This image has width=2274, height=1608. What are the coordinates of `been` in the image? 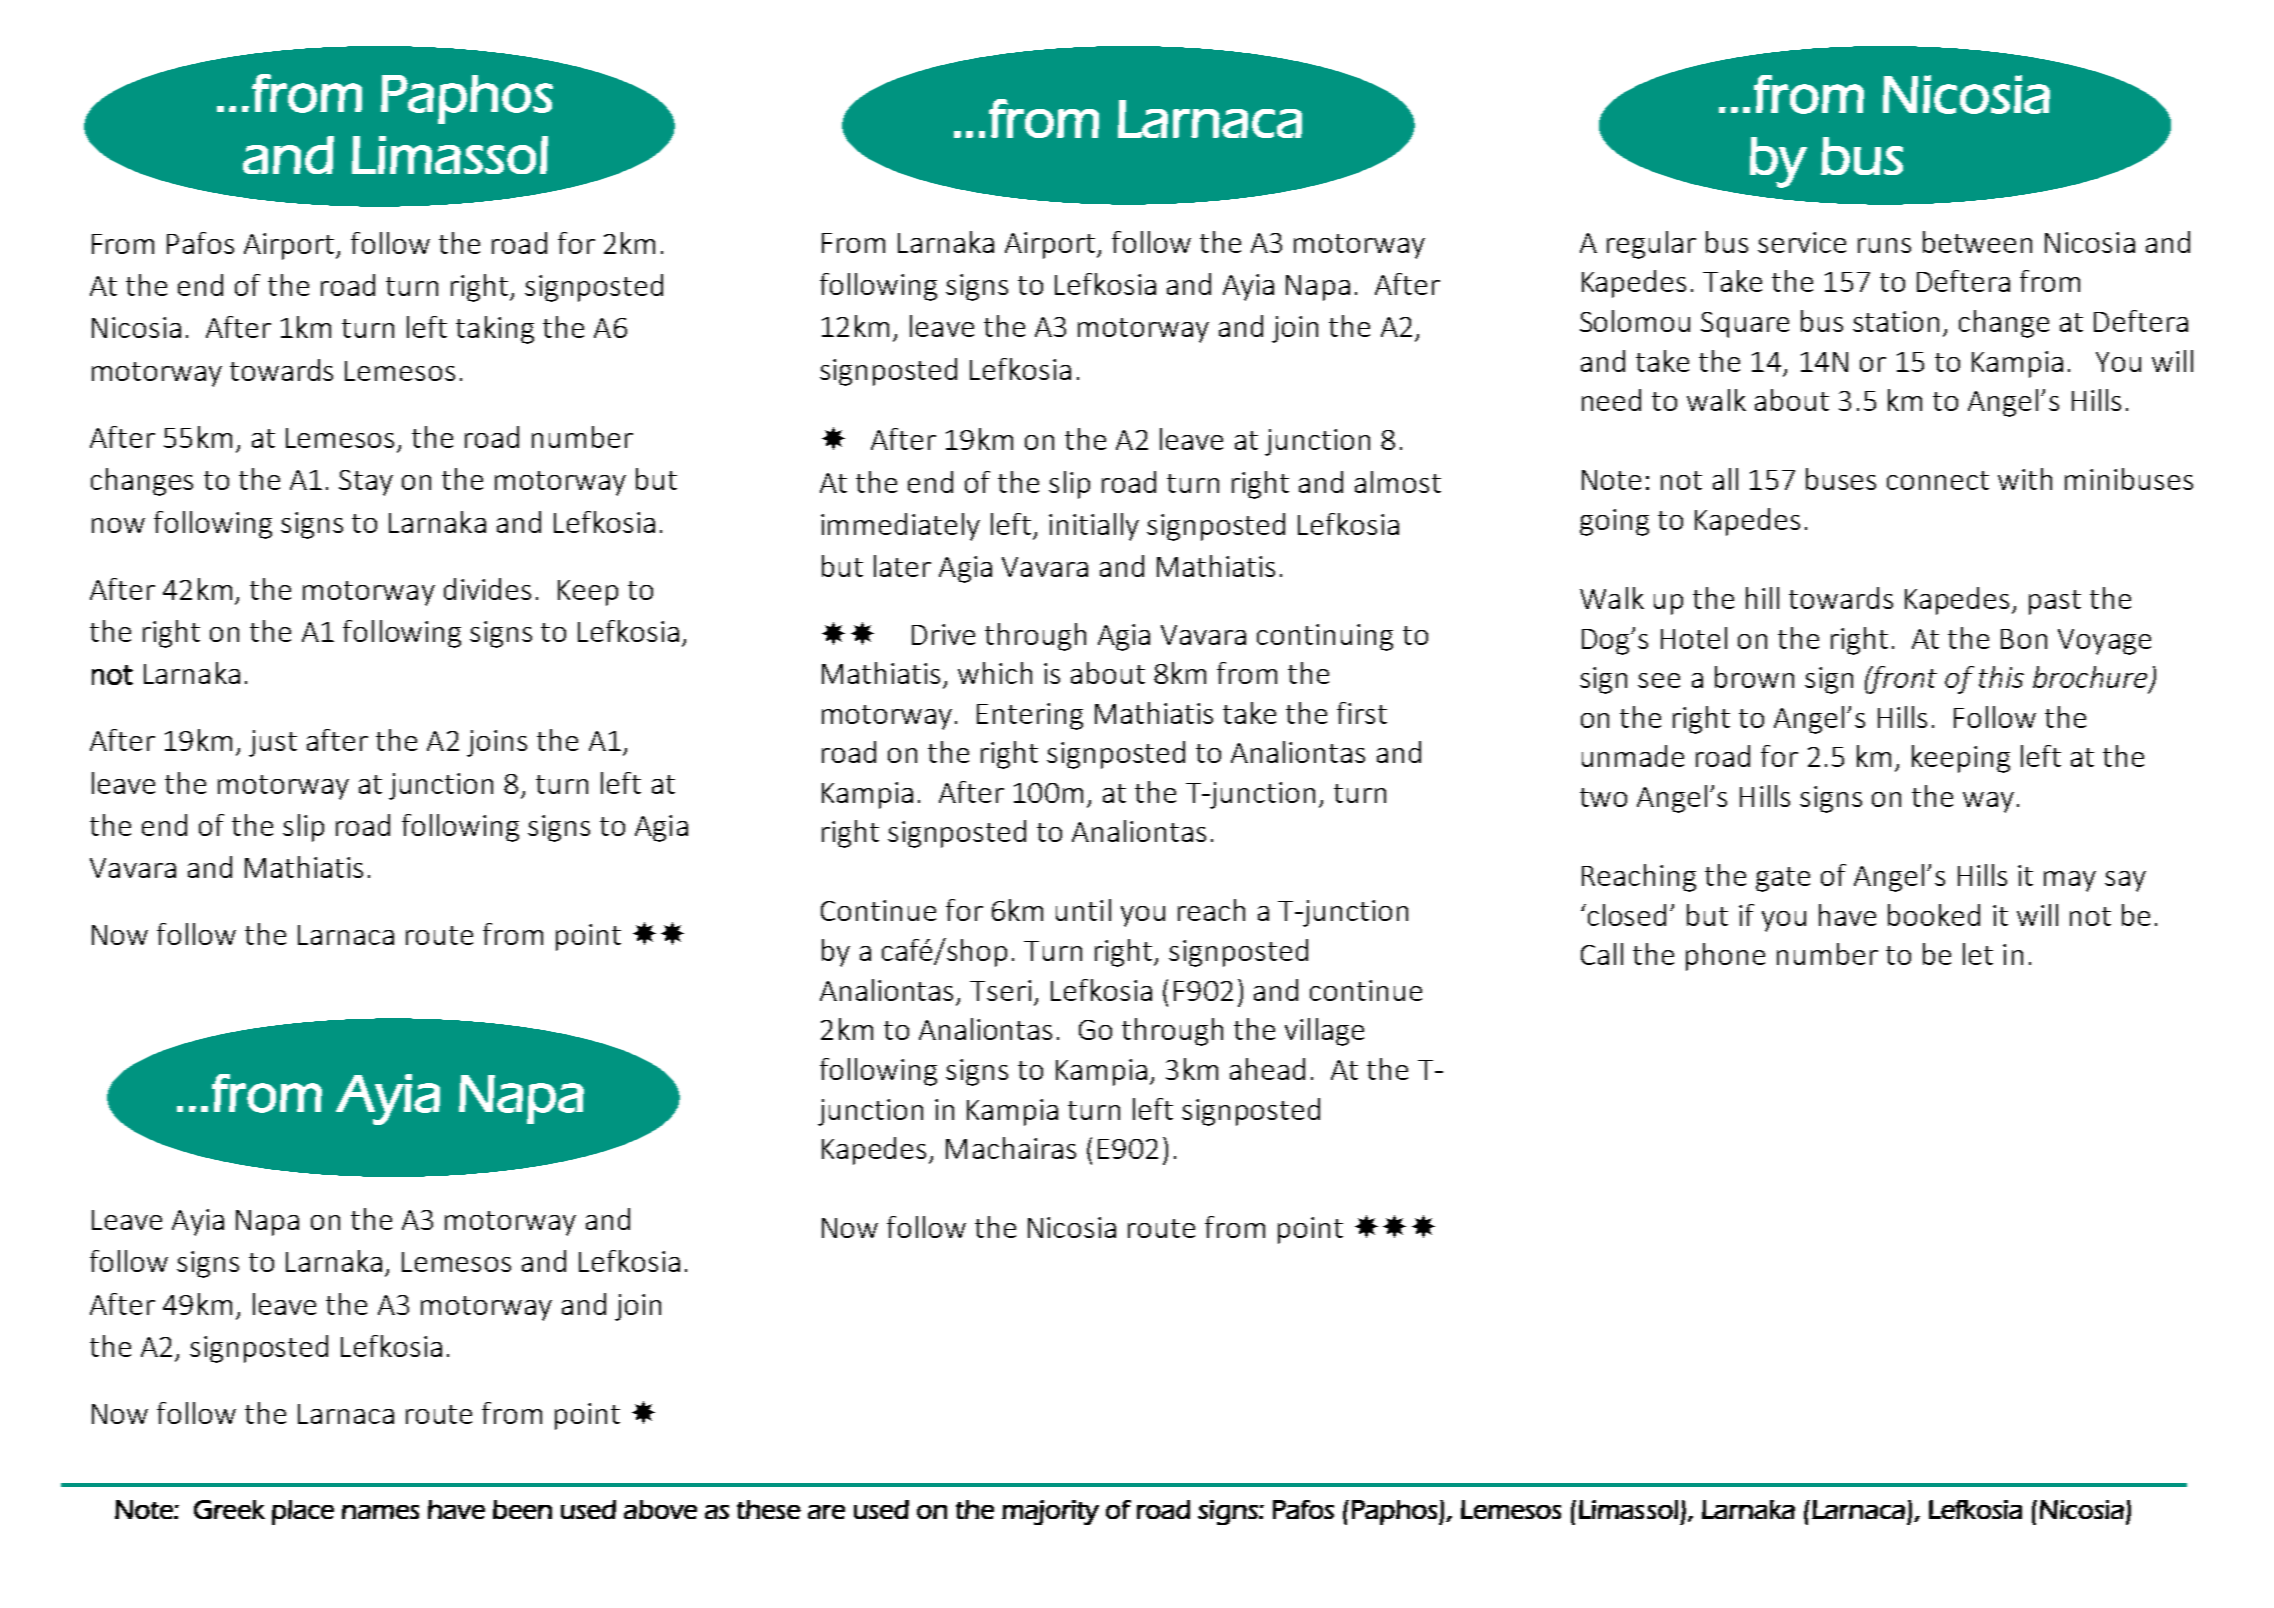 It's located at (522, 1509).
